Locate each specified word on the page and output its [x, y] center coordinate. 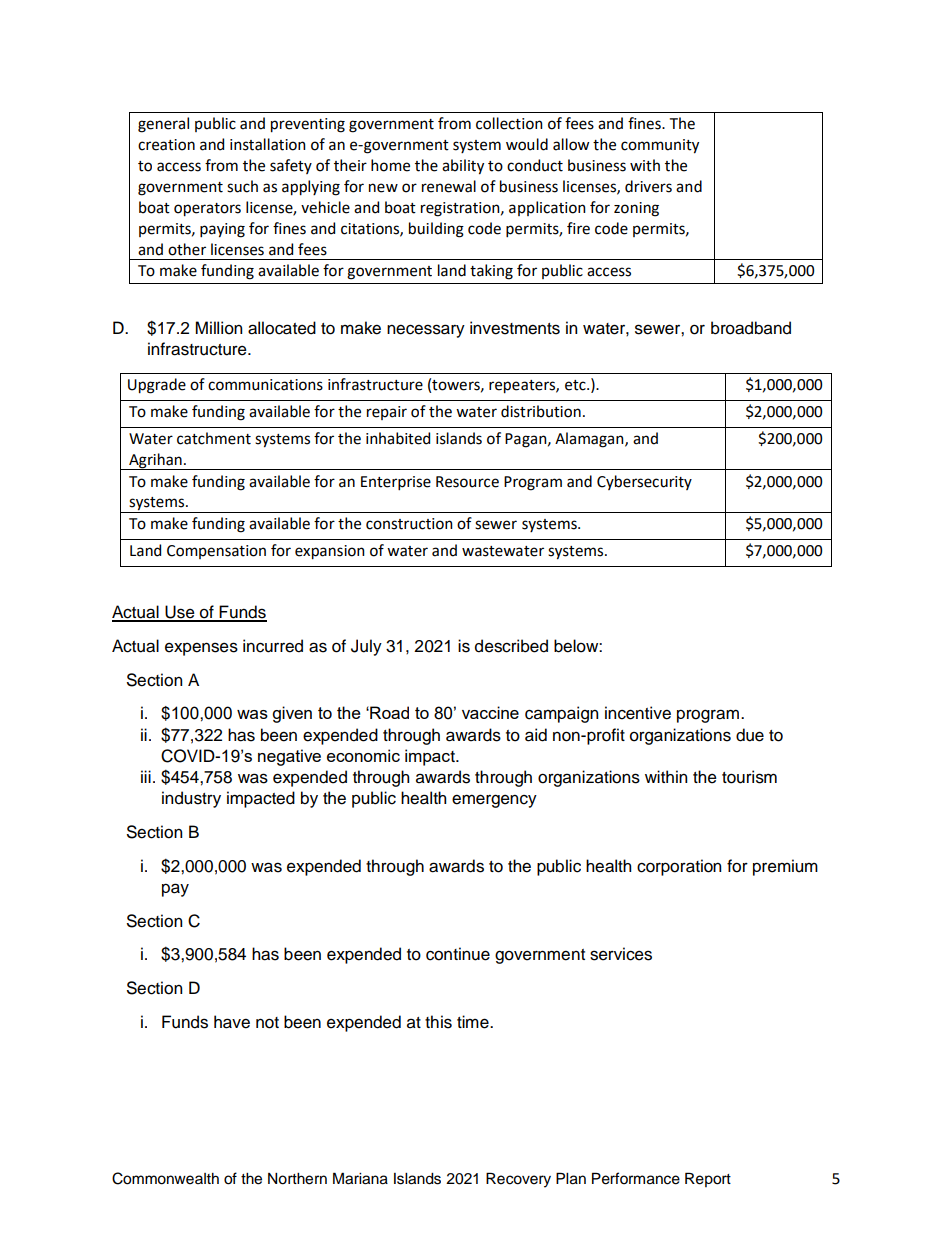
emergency [494, 801]
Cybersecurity [644, 482]
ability [463, 167]
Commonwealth [165, 1178]
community [660, 146]
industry [191, 799]
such [242, 186]
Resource [467, 482]
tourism [749, 777]
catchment [214, 438]
